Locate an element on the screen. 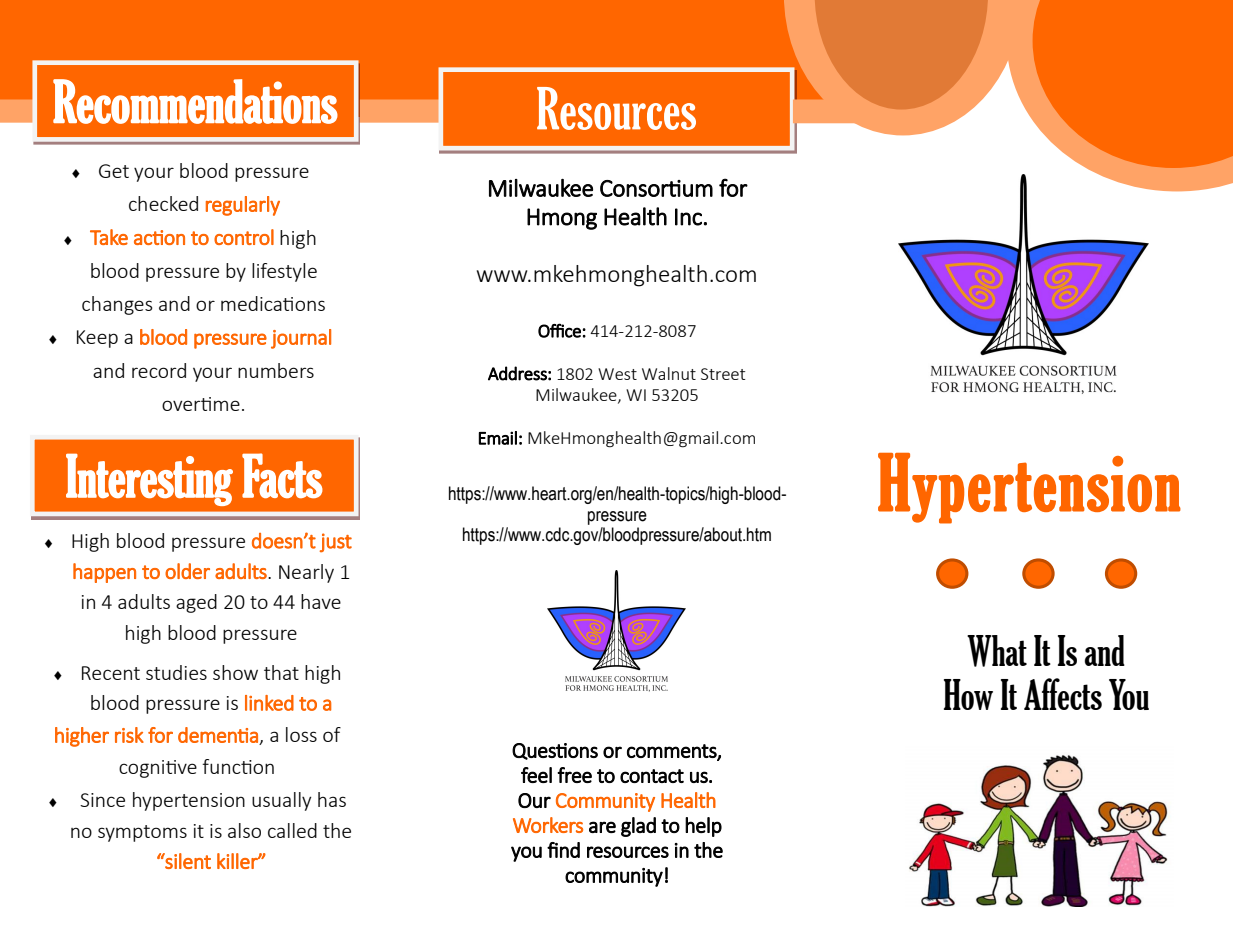  medications is located at coordinates (273, 303).
